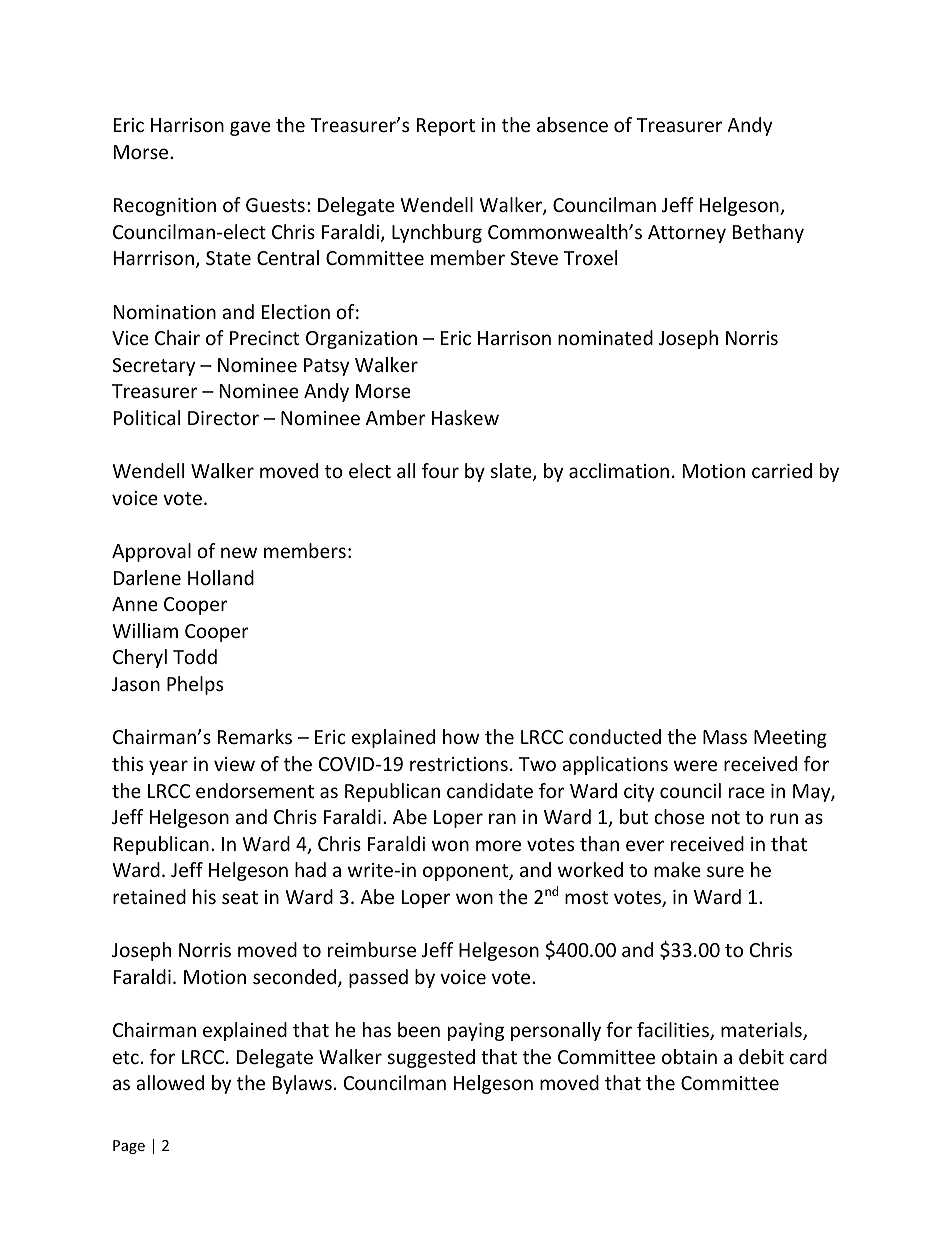 This screenshot has height=1233, width=952. Describe the element at coordinates (461, 736) in the screenshot. I see `how` at that location.
